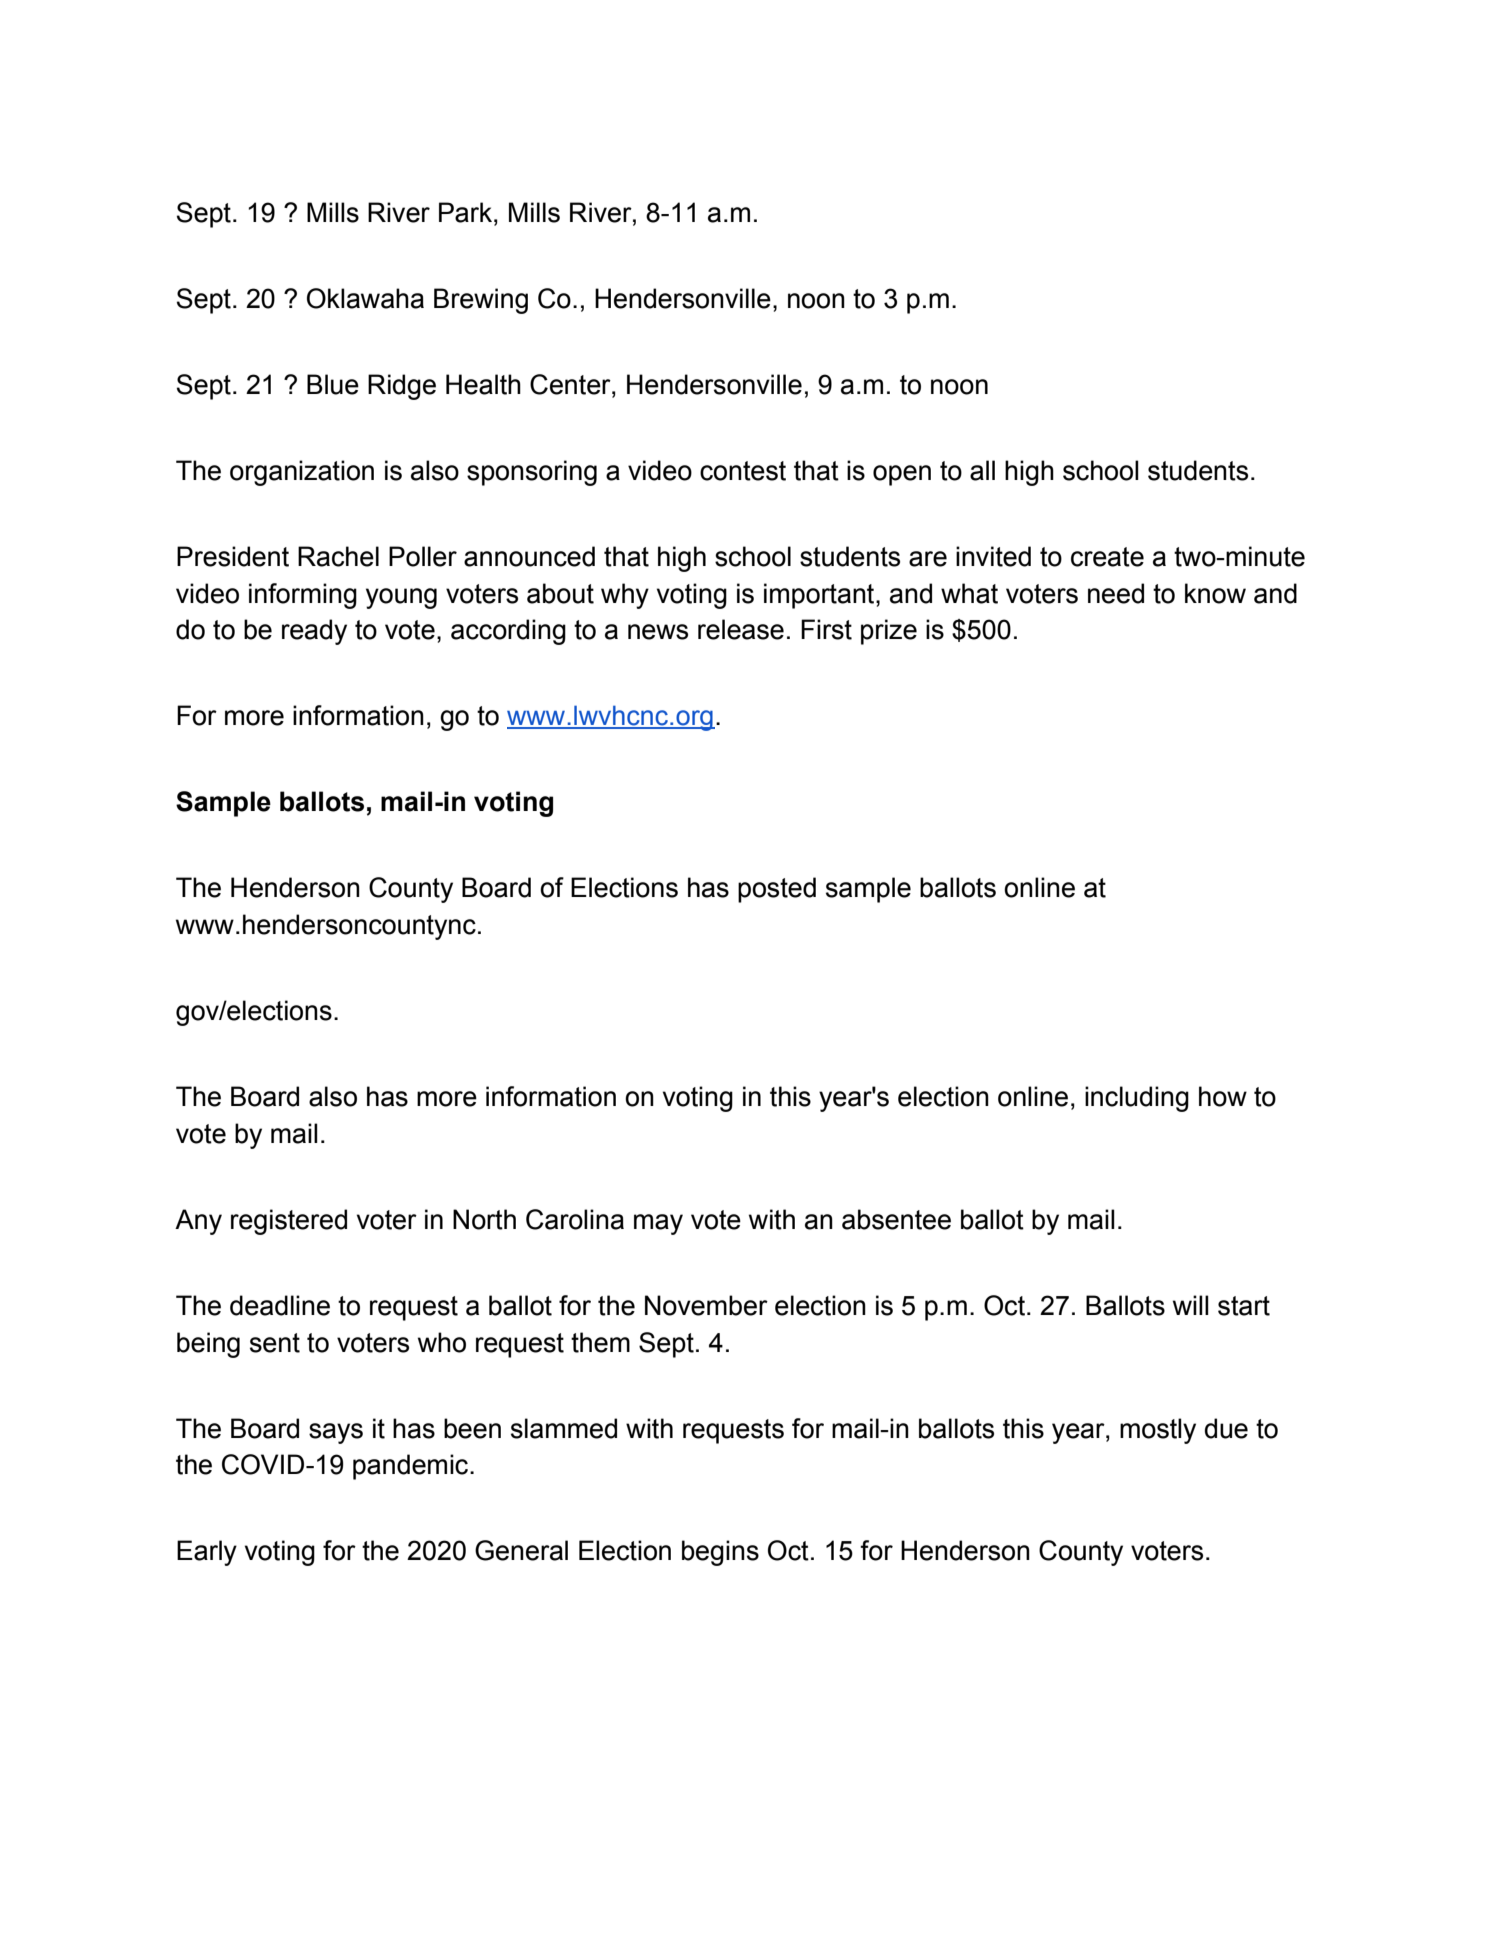 This screenshot has width=1495, height=1934. Describe the element at coordinates (720, 1553) in the screenshot. I see `begins` at that location.
